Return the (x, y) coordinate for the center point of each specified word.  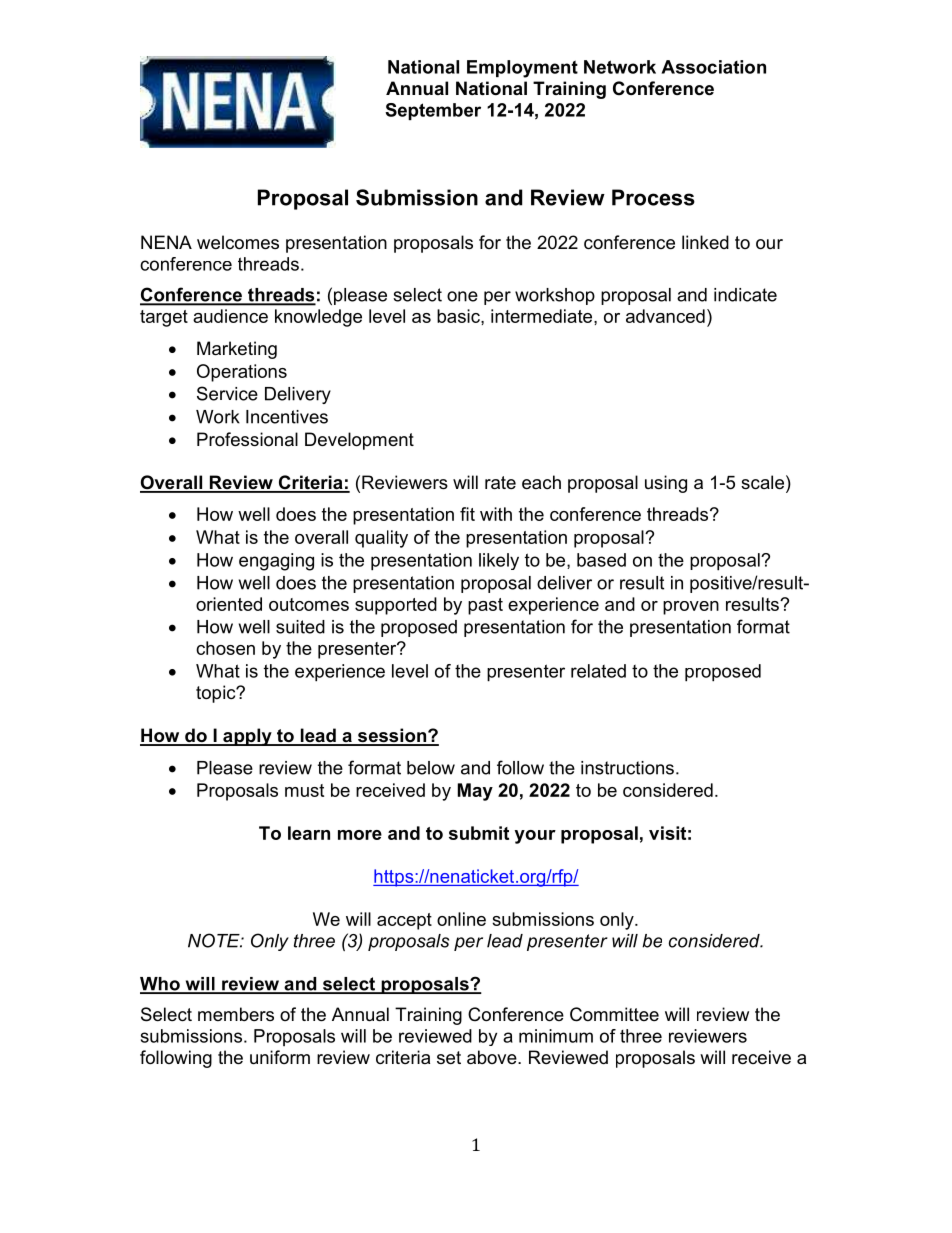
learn (309, 833)
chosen (225, 648)
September (433, 111)
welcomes (238, 242)
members (236, 1014)
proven (691, 608)
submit (479, 833)
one (462, 296)
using (666, 484)
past (485, 606)
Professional (247, 439)
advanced (665, 316)
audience (230, 316)
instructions (627, 768)
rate (500, 483)
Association (713, 67)
